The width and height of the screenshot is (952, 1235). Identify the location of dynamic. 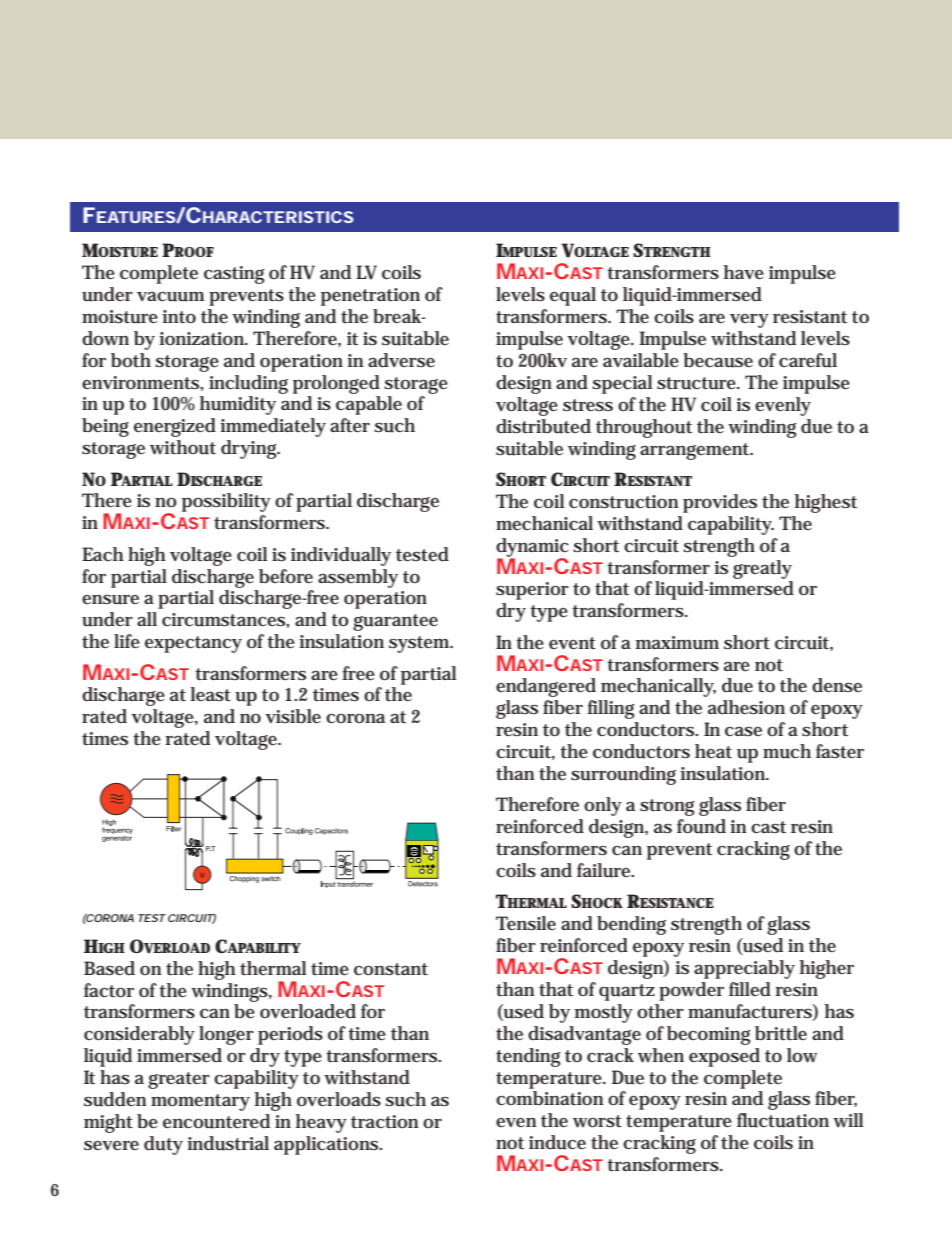
(532, 548).
